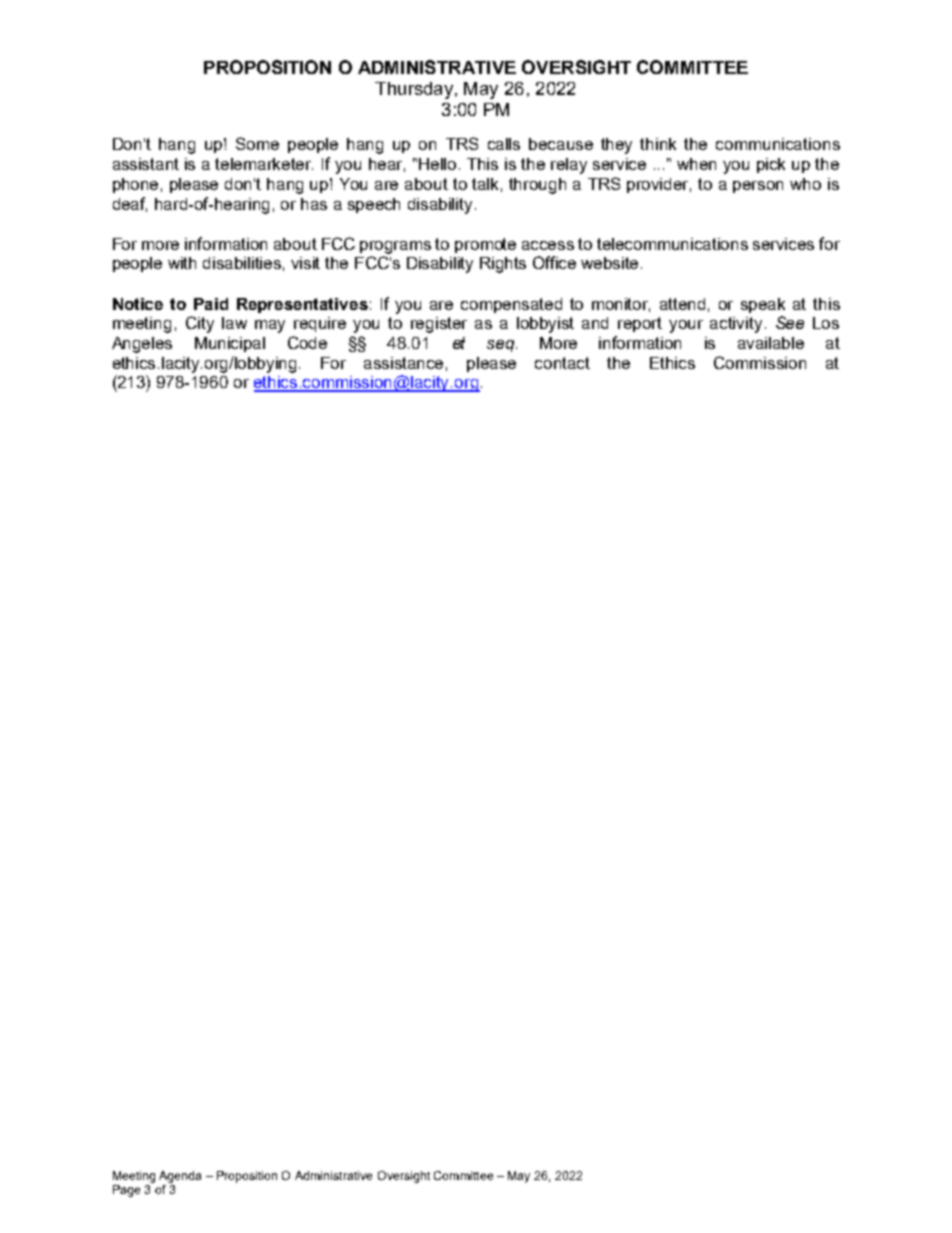  What do you see at coordinates (257, 143) in the screenshot?
I see `Some` at bounding box center [257, 143].
